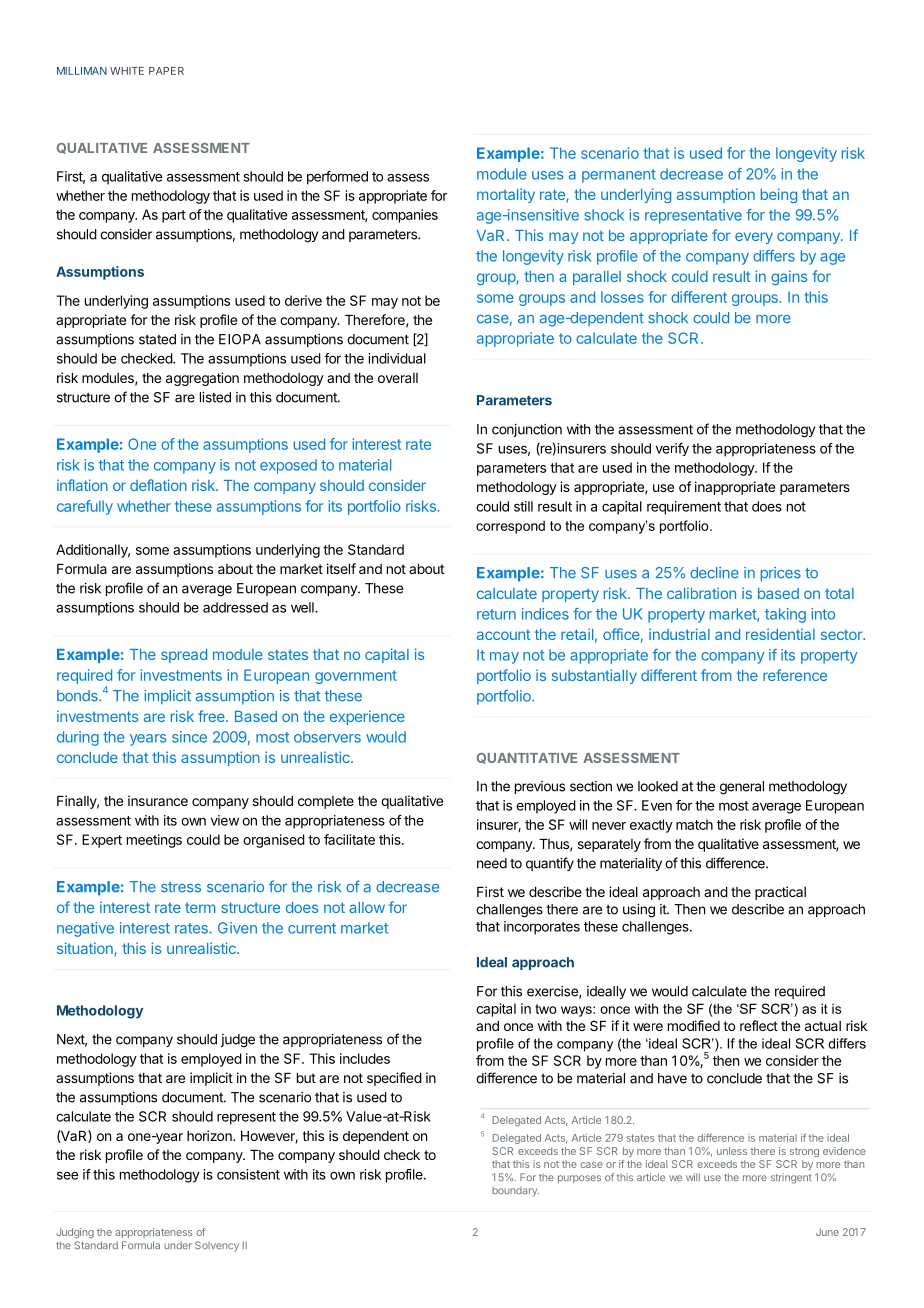 This image has width=924, height=1308. I want to click on Solvency, so click(217, 1246).
